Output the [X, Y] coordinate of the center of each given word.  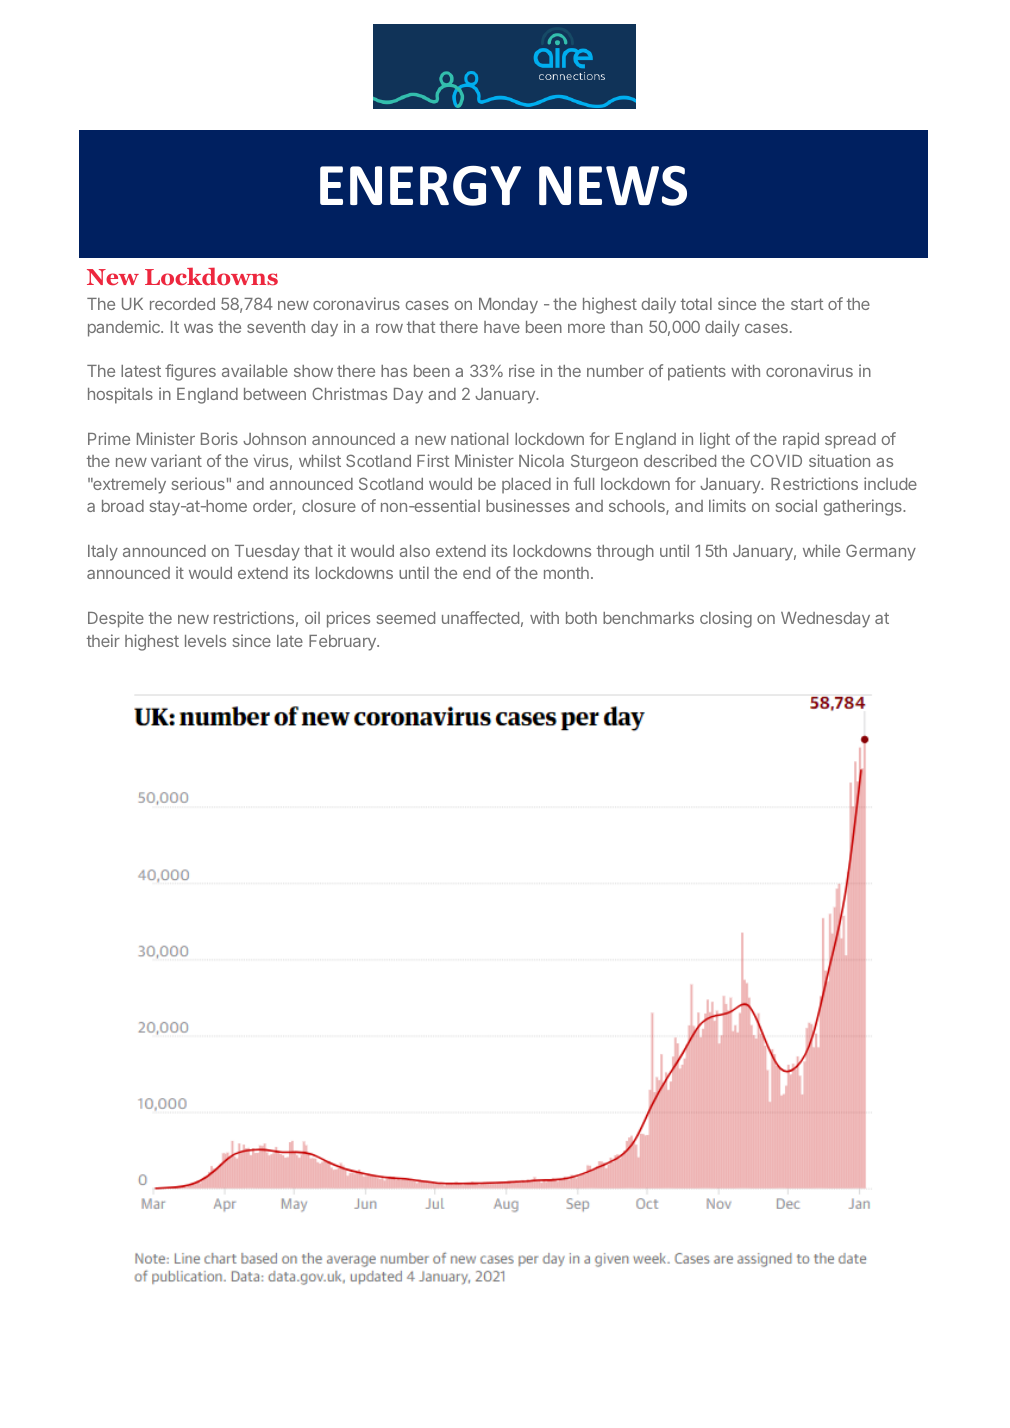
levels [205, 641]
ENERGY [420, 186]
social [796, 505]
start [807, 304]
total [696, 304]
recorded [182, 304]
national [479, 438]
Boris [219, 438]
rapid [801, 440]
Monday [508, 306]
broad [123, 506]
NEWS [613, 185]
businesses [528, 505]
